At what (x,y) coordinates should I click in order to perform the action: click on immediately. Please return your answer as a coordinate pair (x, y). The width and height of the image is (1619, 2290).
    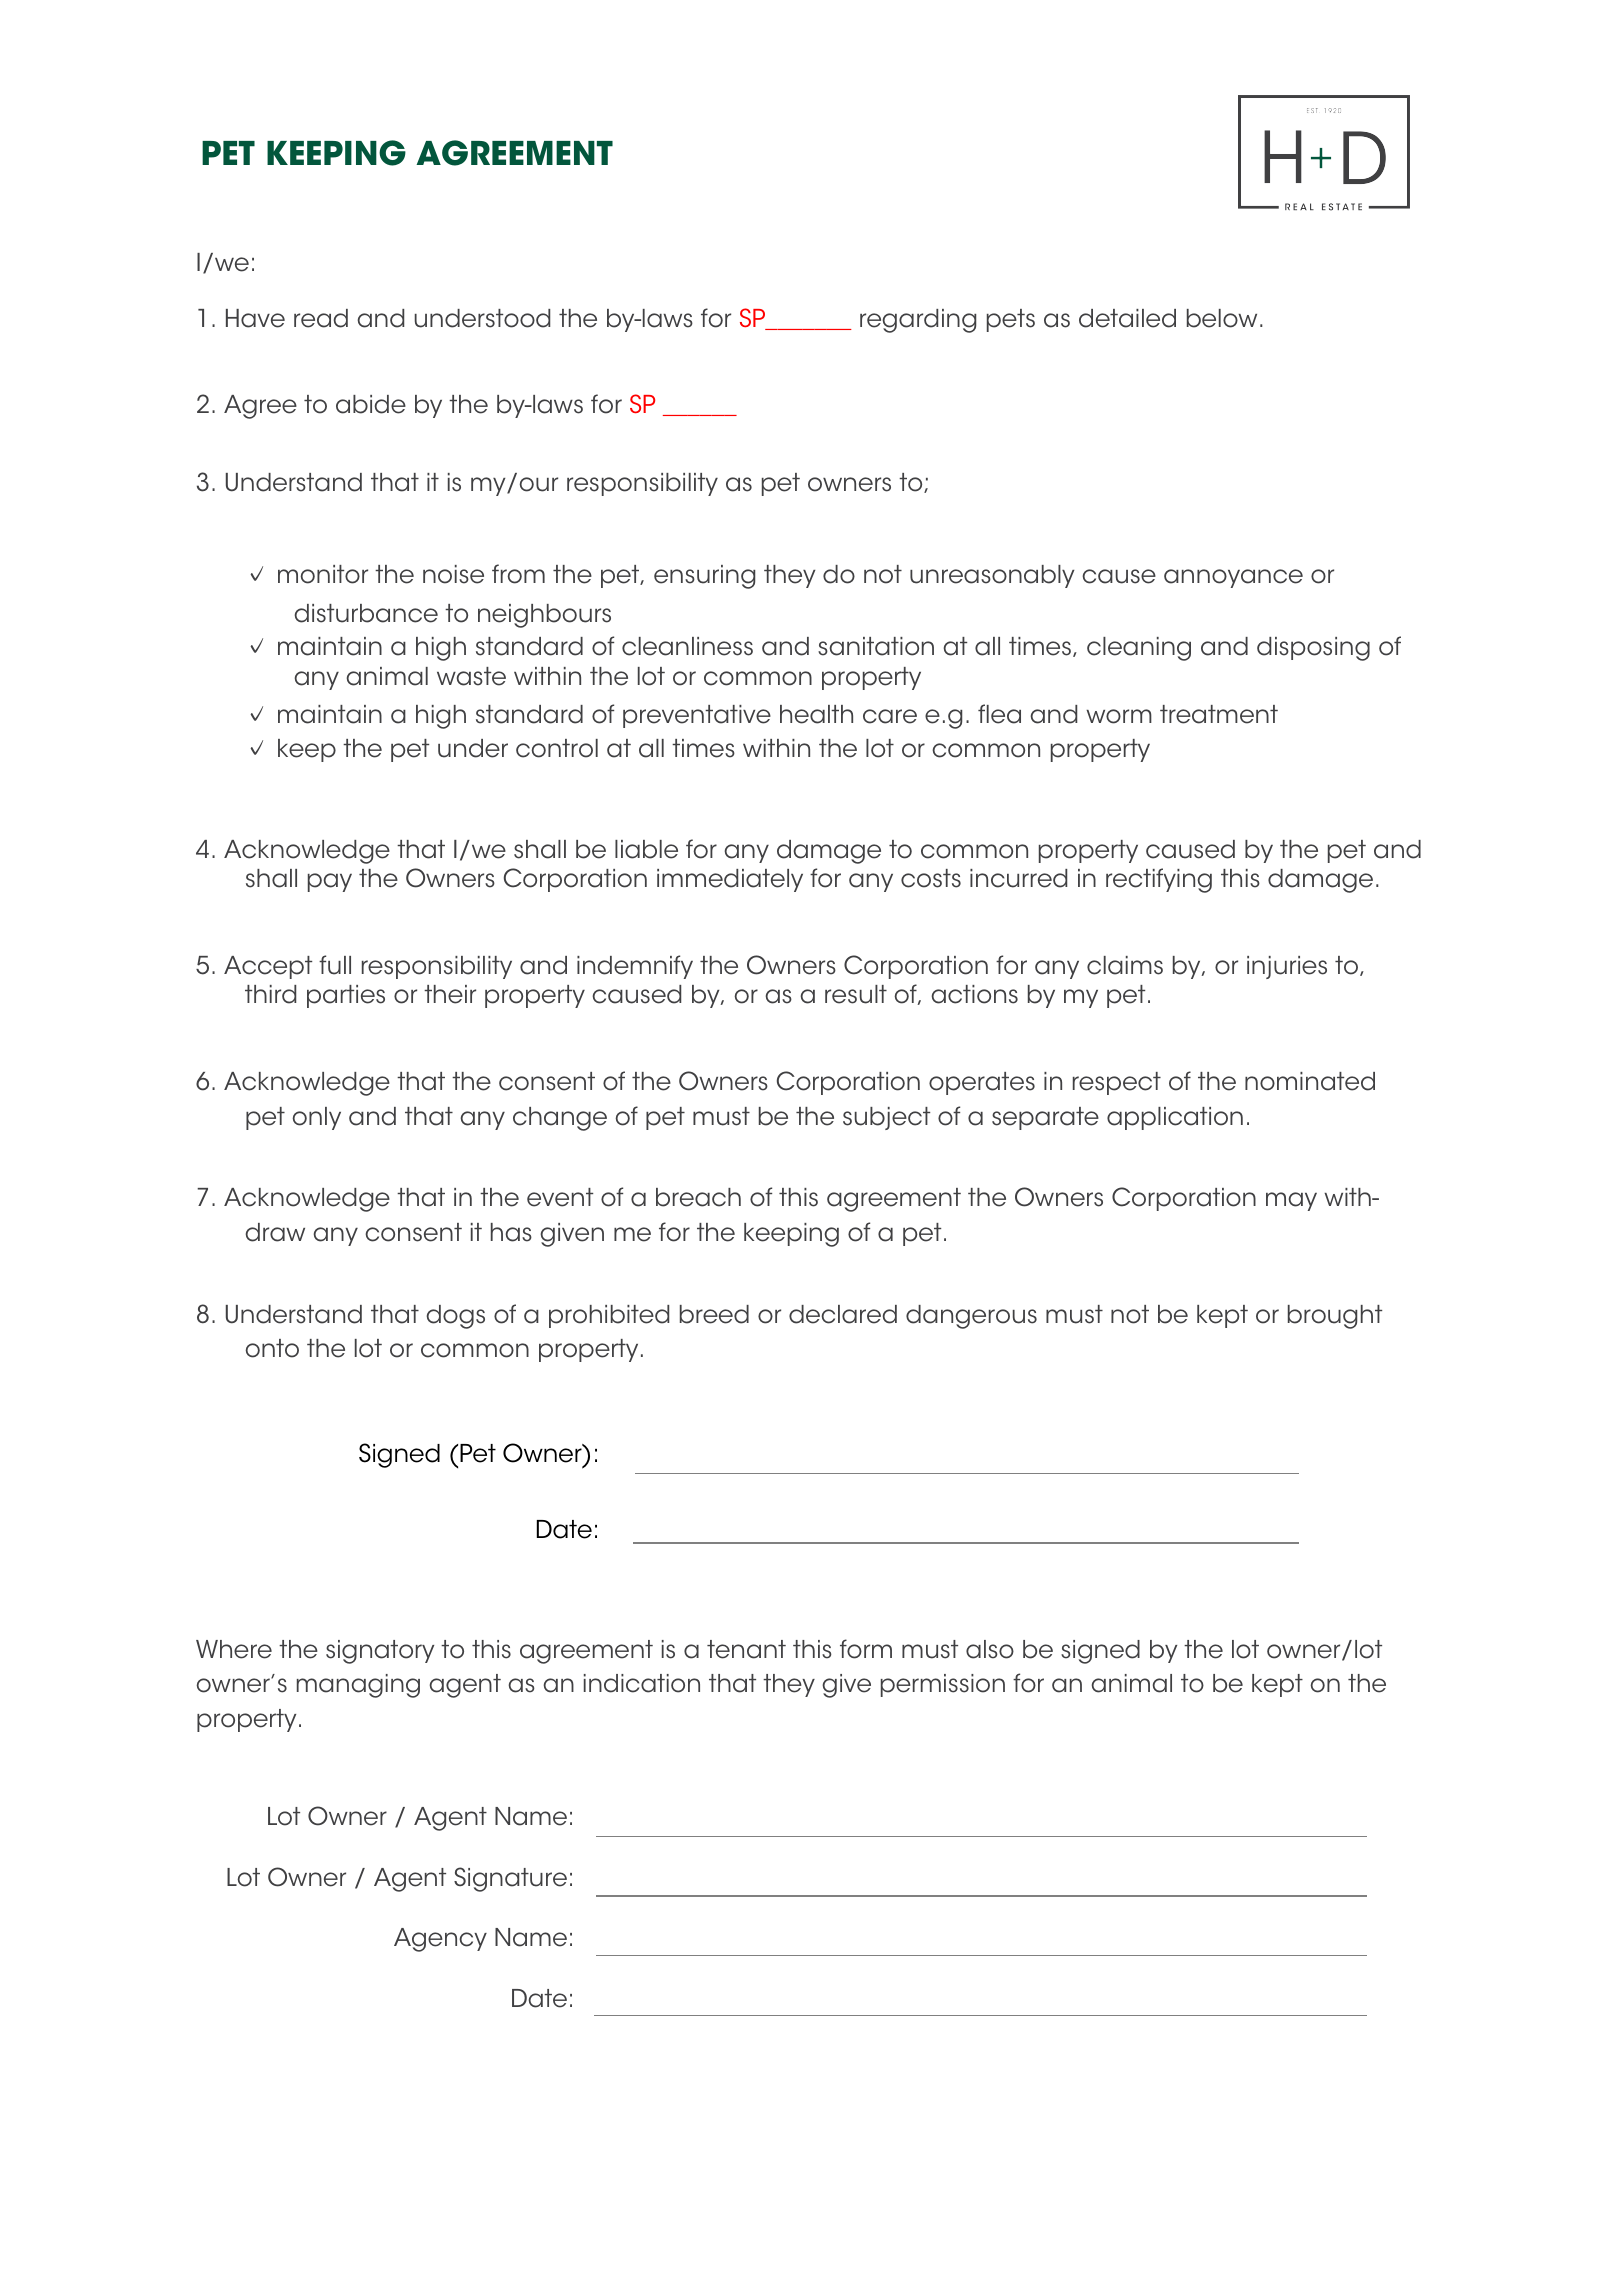
    Looking at the image, I should click on (730, 880).
